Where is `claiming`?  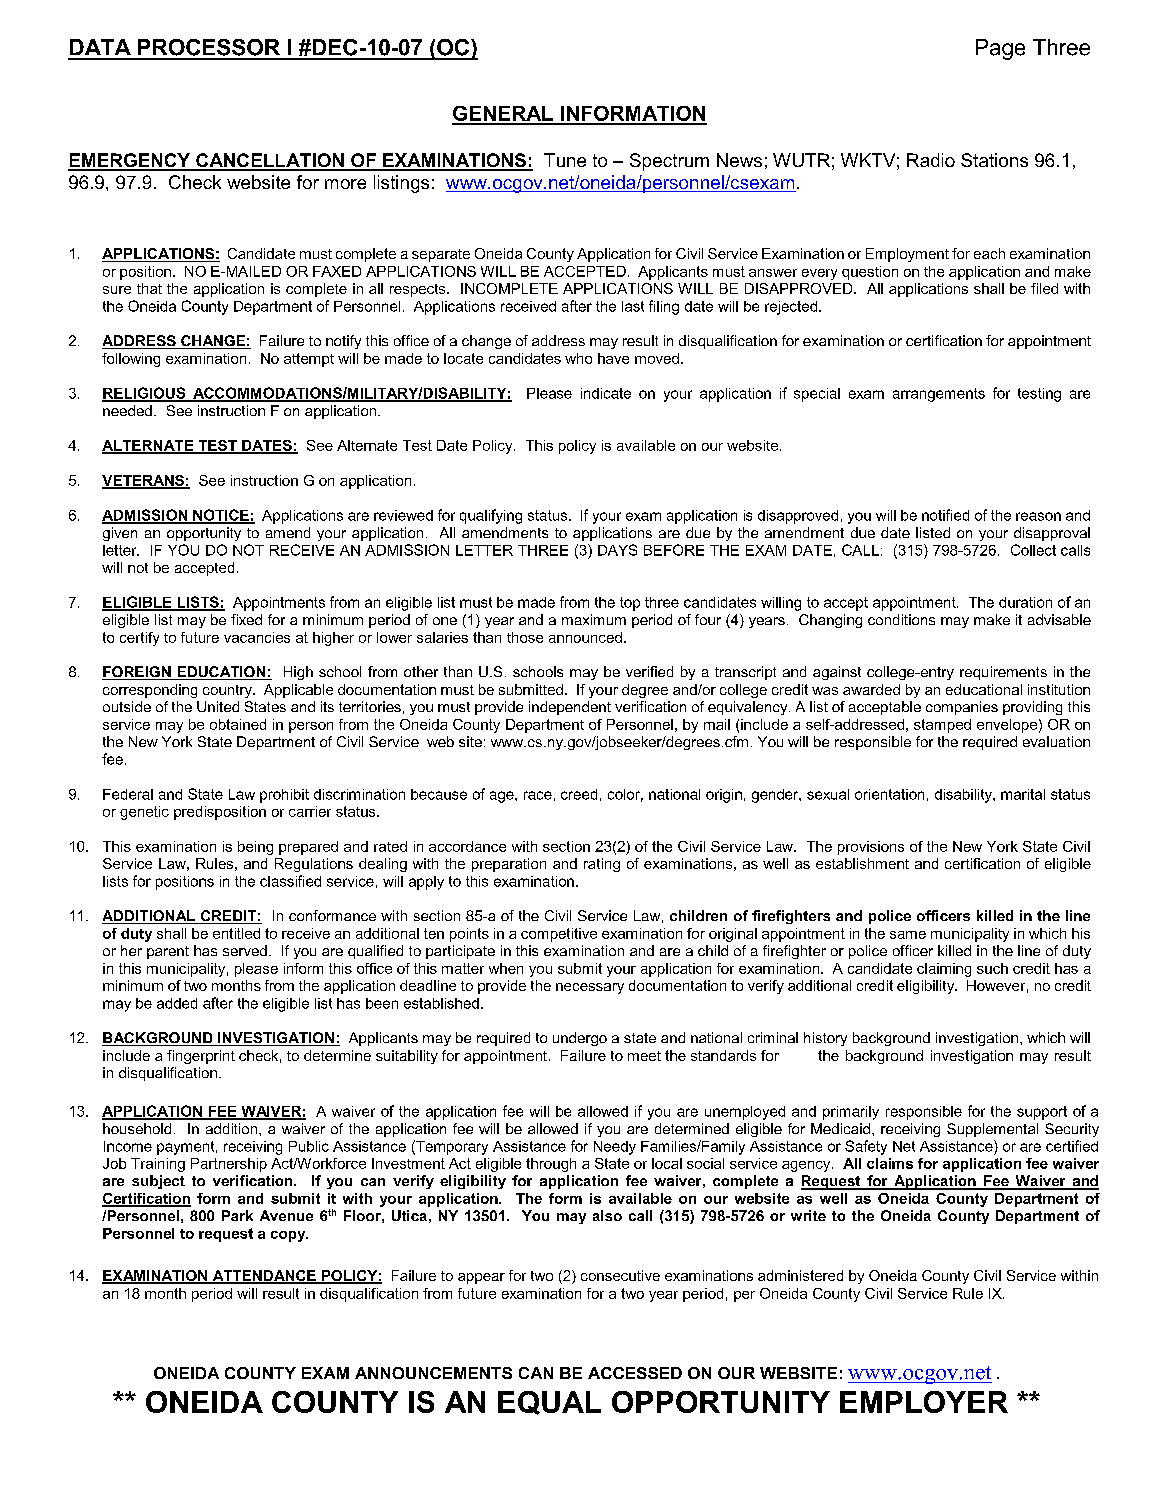
claiming is located at coordinates (944, 970).
